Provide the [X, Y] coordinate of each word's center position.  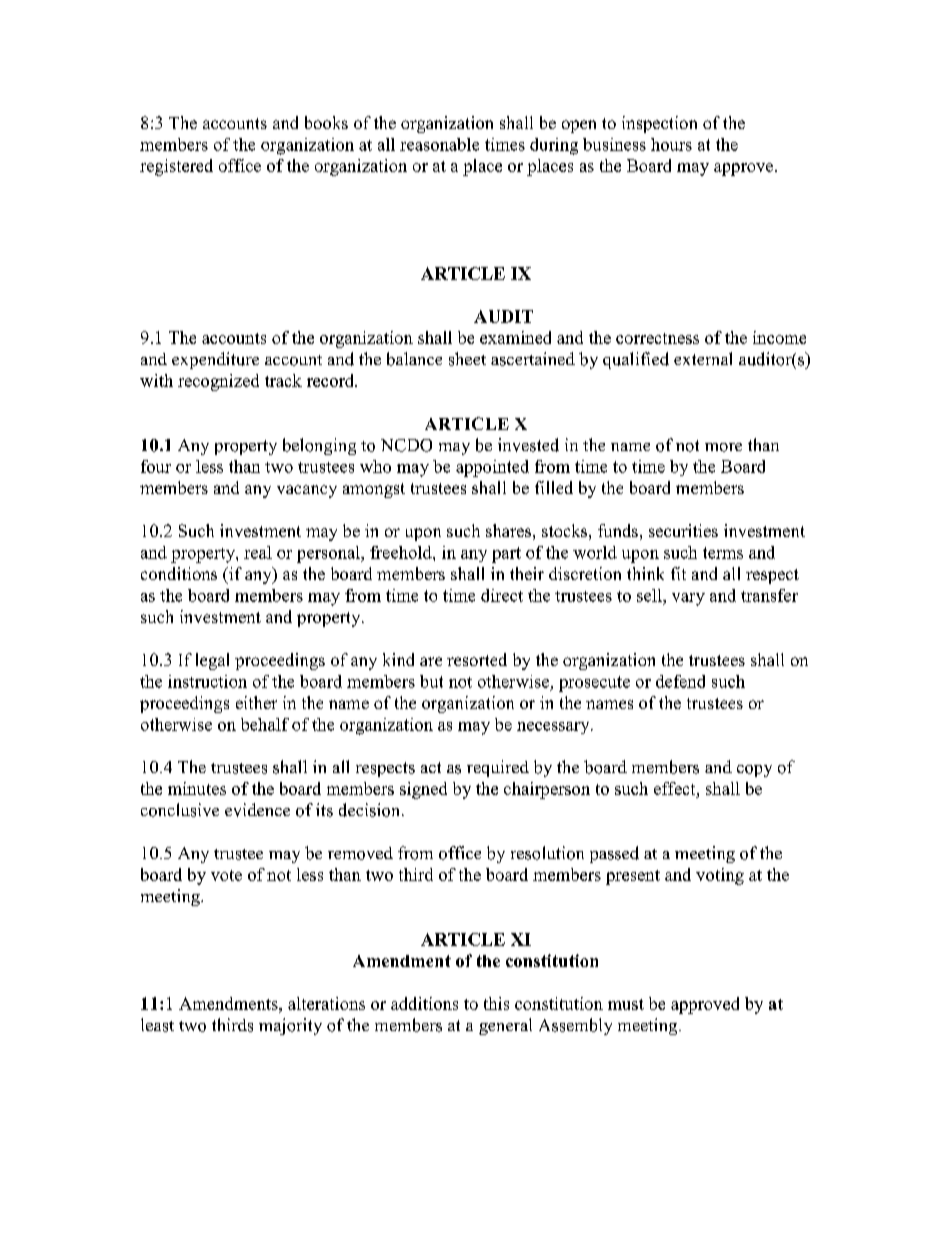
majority [290, 1026]
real [258, 552]
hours [671, 144]
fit [678, 573]
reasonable [439, 144]
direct [502, 595]
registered [176, 167]
